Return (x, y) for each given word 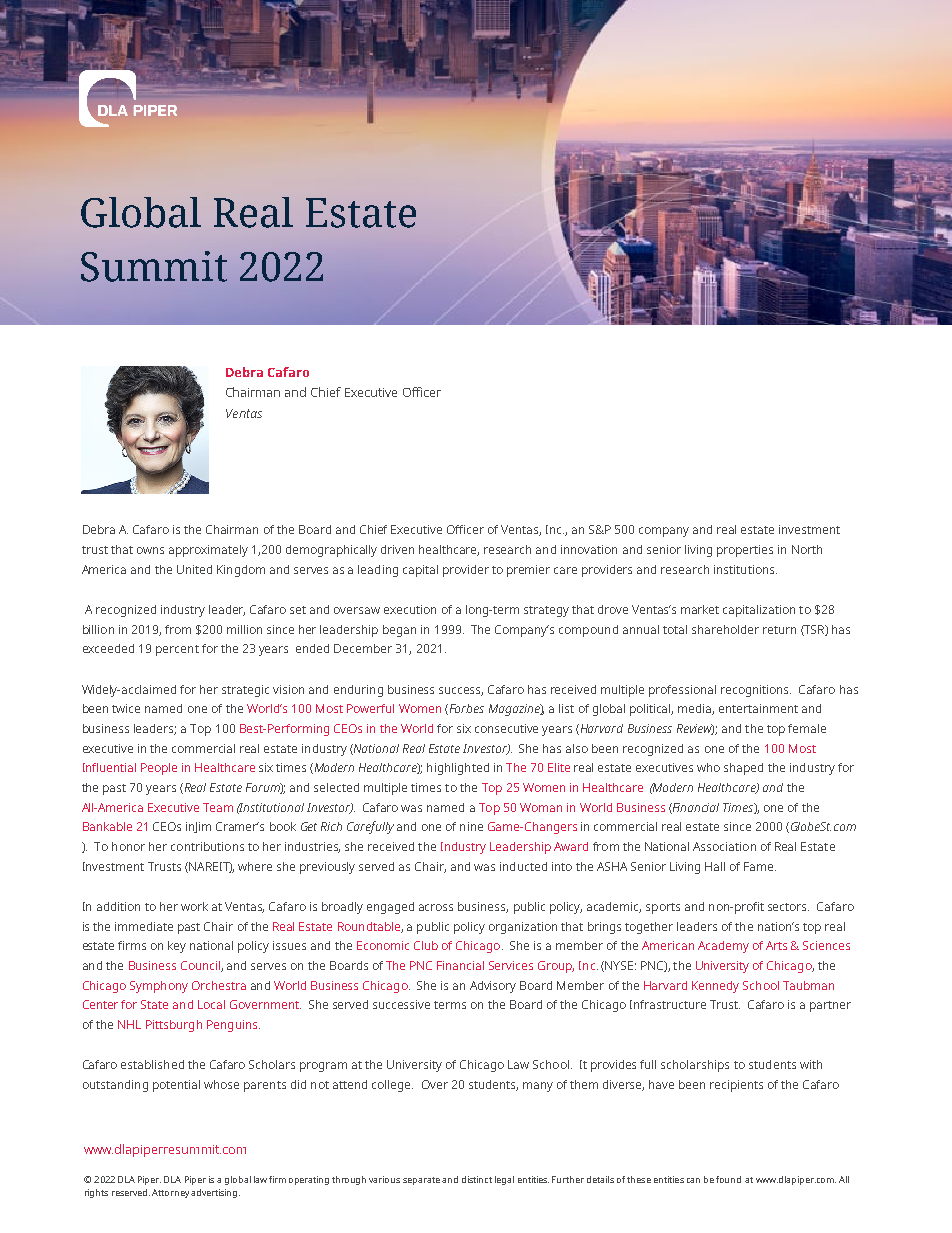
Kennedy (715, 987)
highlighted (458, 769)
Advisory (493, 987)
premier (528, 571)
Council (201, 966)
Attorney (170, 1193)
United (194, 569)
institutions (745, 569)
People (159, 769)
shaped (743, 769)
